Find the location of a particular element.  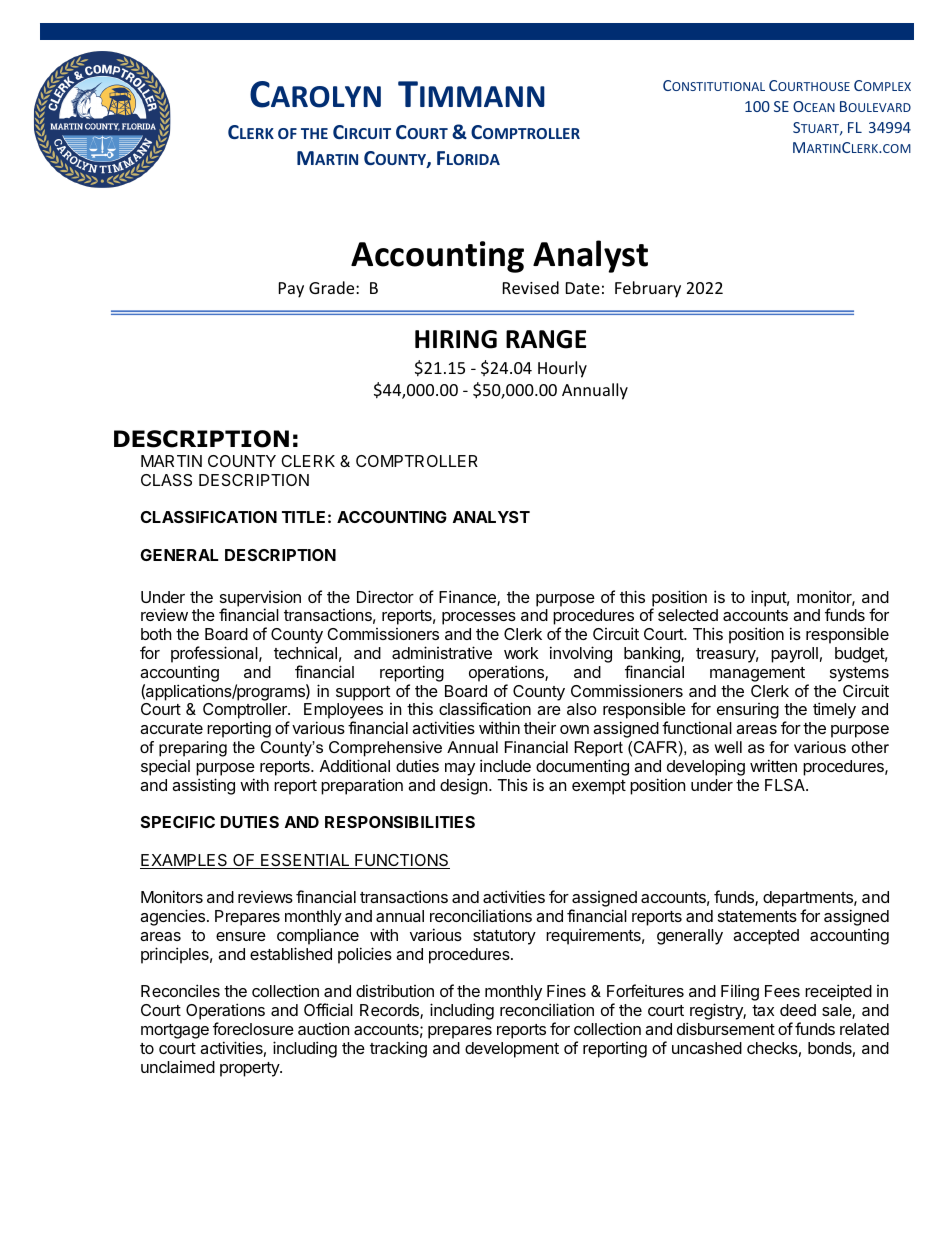

management is located at coordinates (757, 674).
